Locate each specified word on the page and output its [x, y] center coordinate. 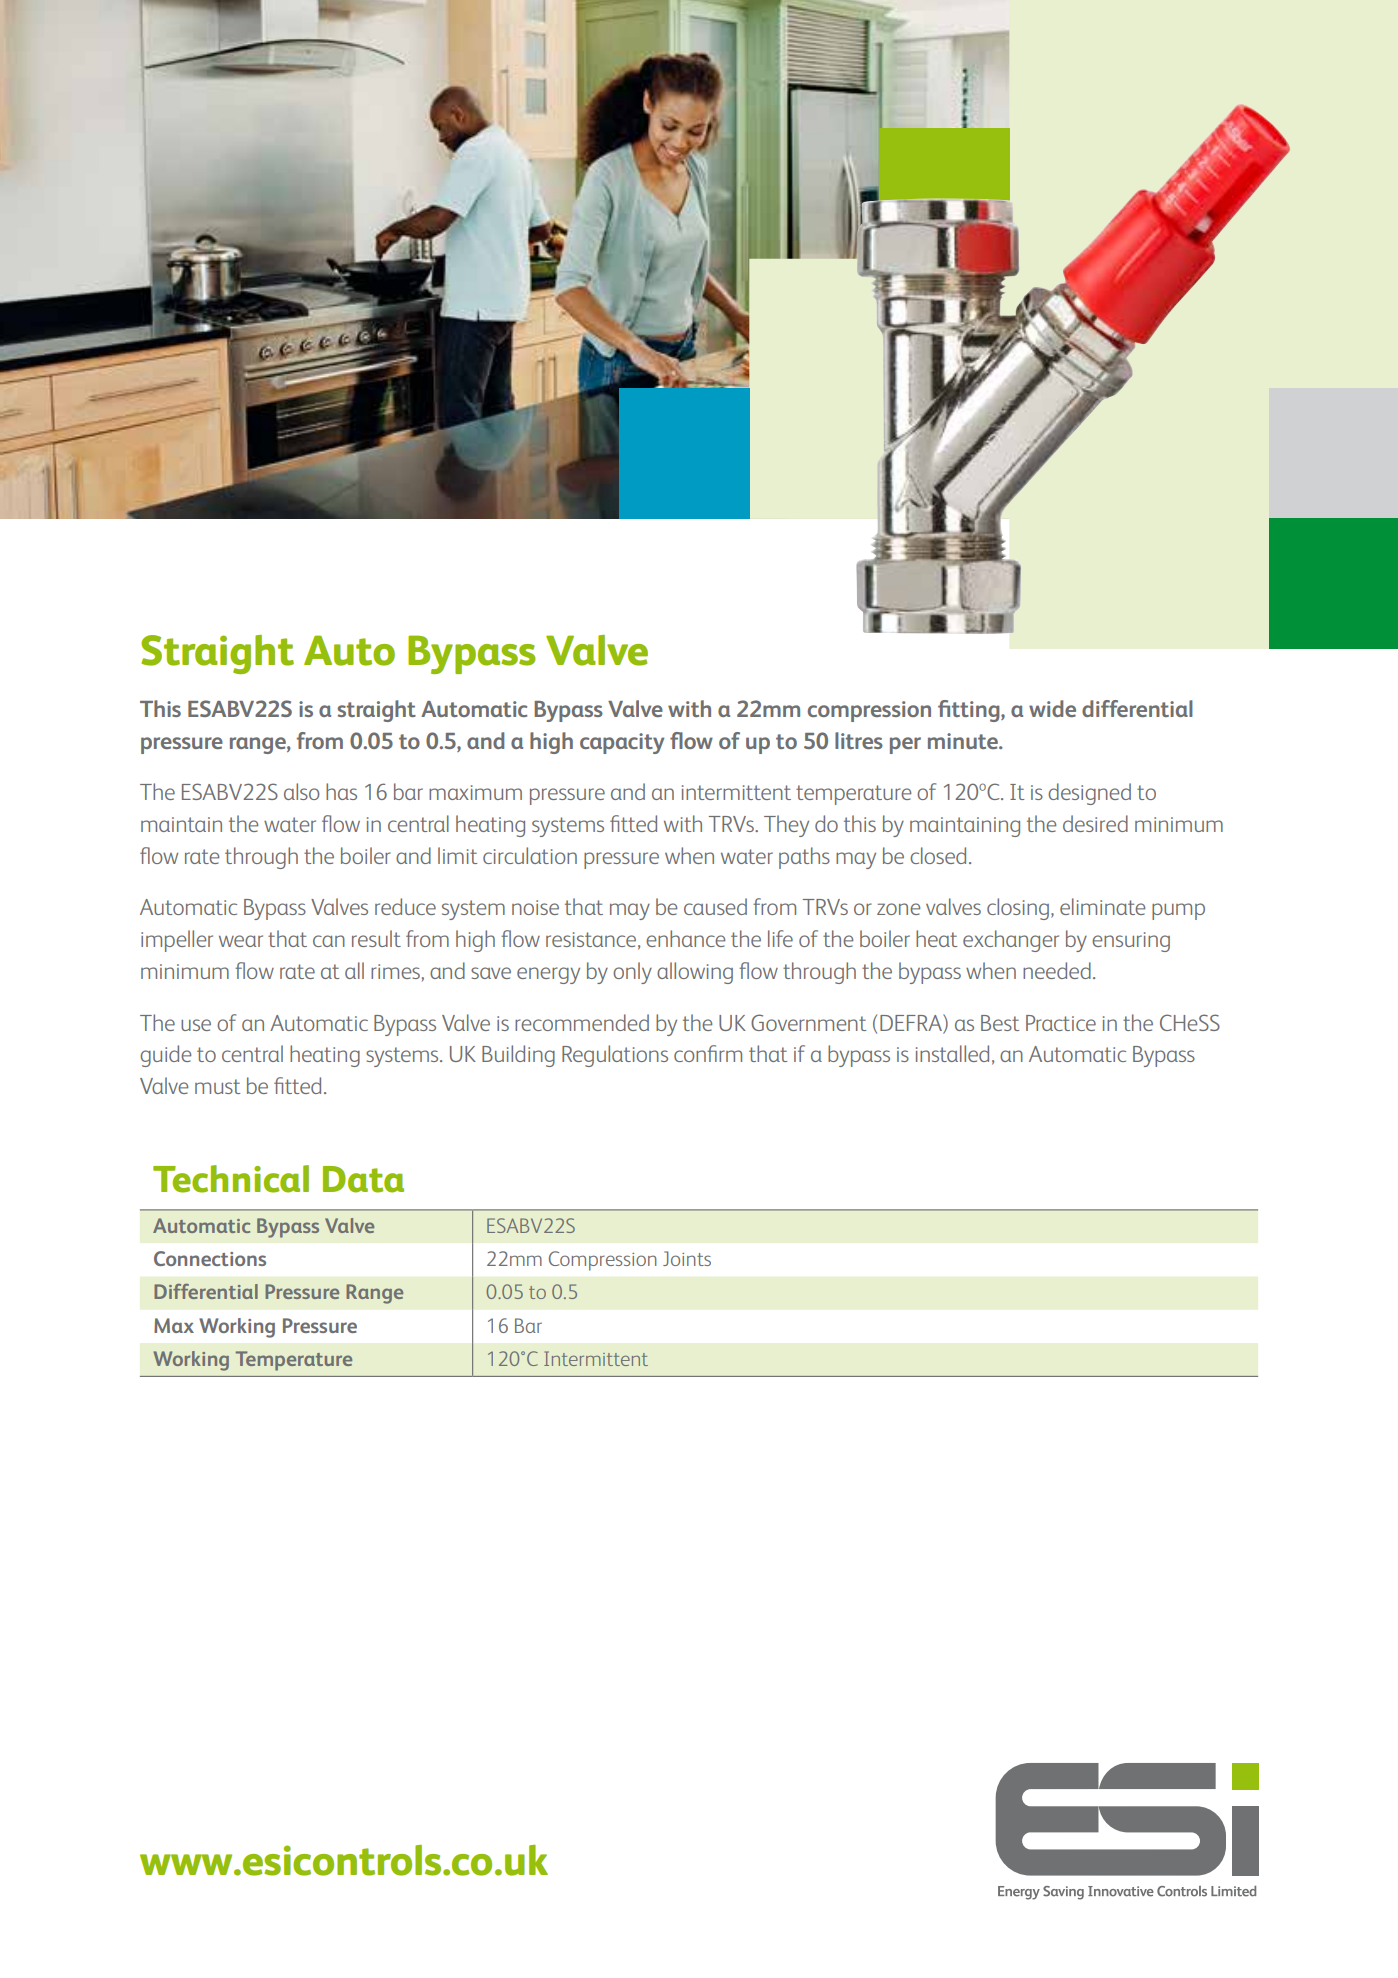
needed [1057, 970]
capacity [622, 743]
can [329, 941]
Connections [210, 1258]
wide [1052, 708]
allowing [695, 973]
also [301, 791]
